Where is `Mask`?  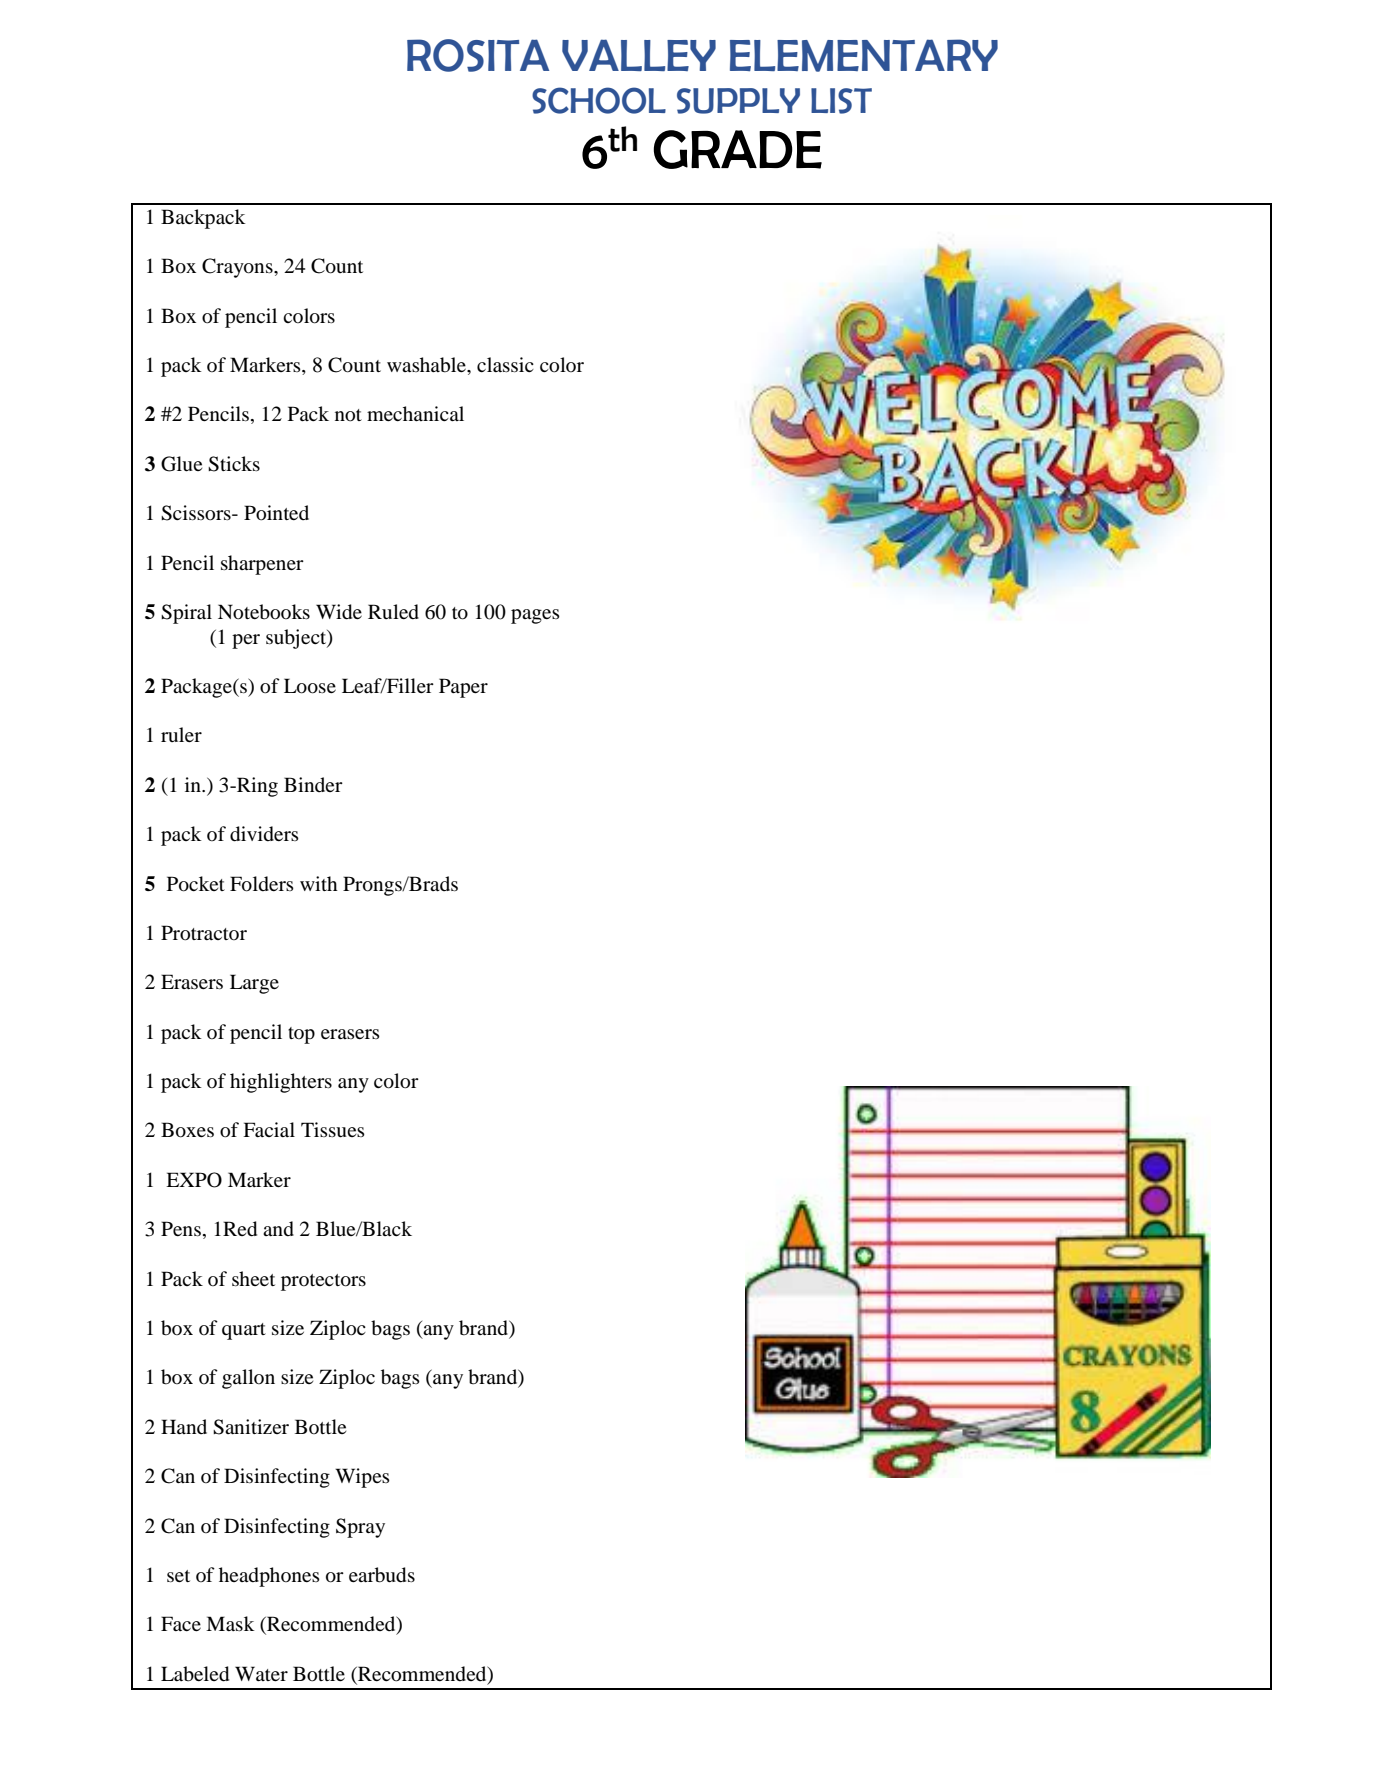 Mask is located at coordinates (230, 1623).
